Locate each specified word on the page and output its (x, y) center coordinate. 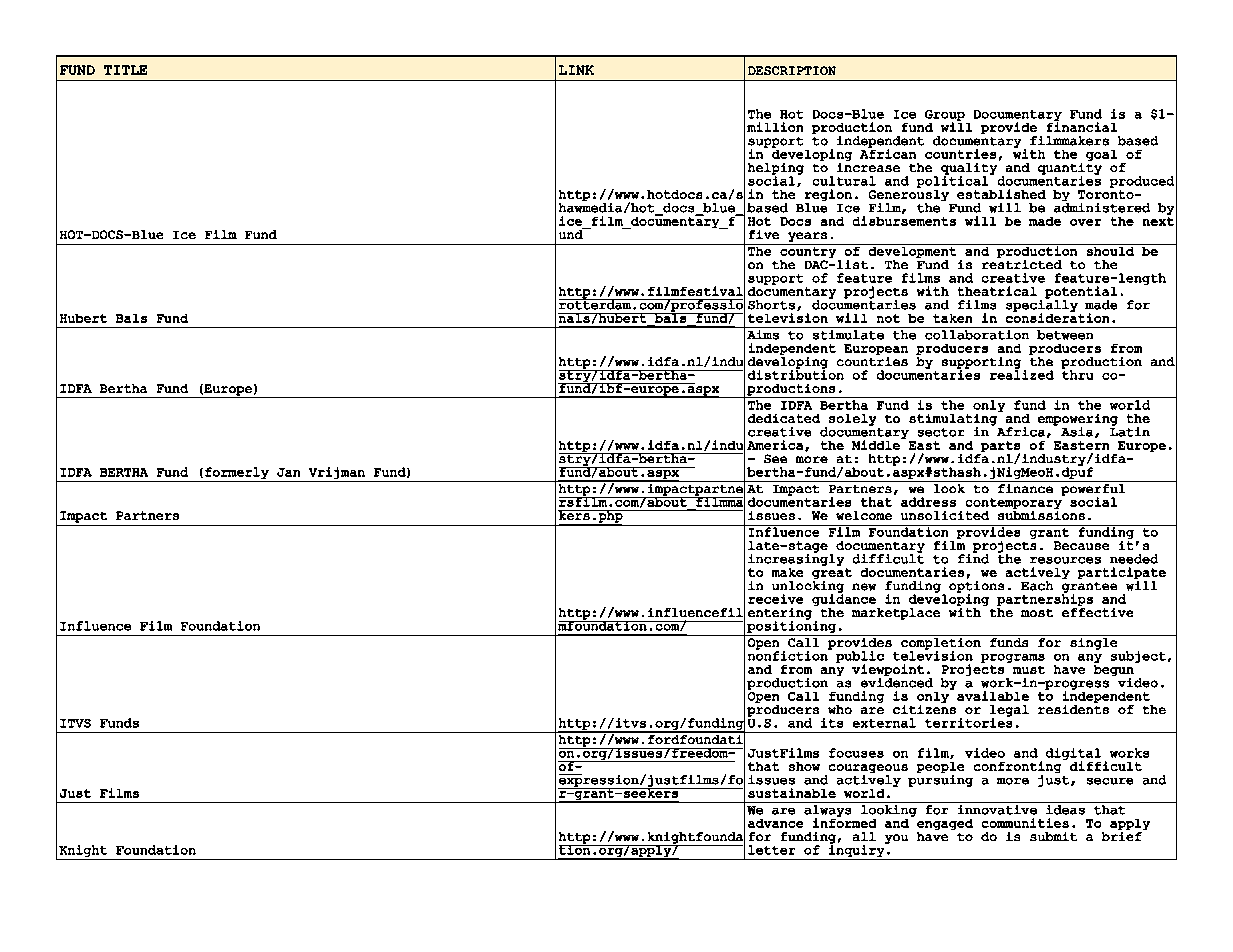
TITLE (125, 70)
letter (771, 850)
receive (775, 599)
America (776, 445)
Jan (288, 472)
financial (1082, 126)
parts (1000, 447)
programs (1013, 658)
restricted (1022, 264)
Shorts (771, 305)
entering (780, 615)
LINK (576, 70)
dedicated (784, 418)
